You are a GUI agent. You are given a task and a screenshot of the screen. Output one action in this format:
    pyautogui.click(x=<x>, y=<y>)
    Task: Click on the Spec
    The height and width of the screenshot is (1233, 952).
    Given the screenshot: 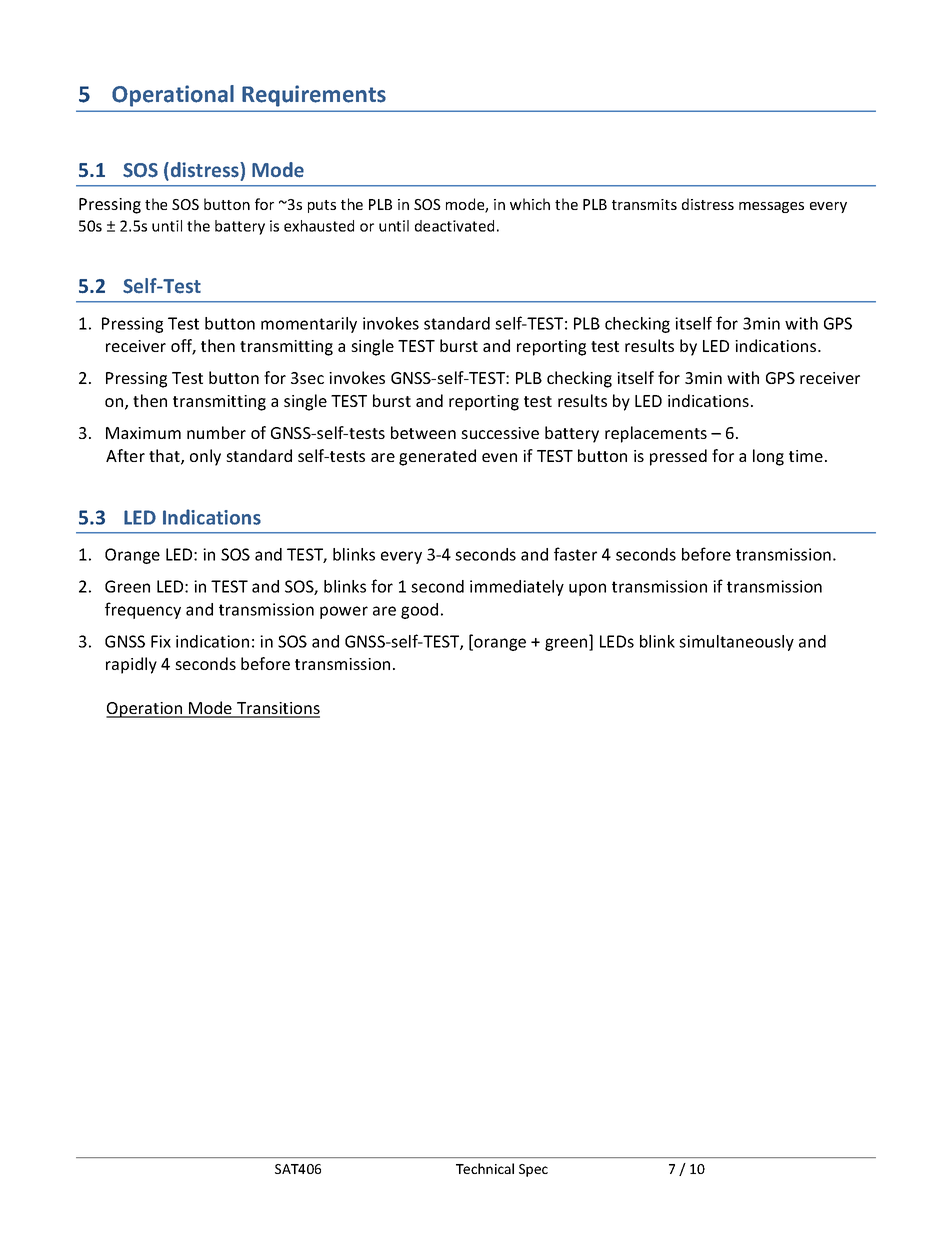 What is the action you would take?
    pyautogui.click(x=533, y=1170)
